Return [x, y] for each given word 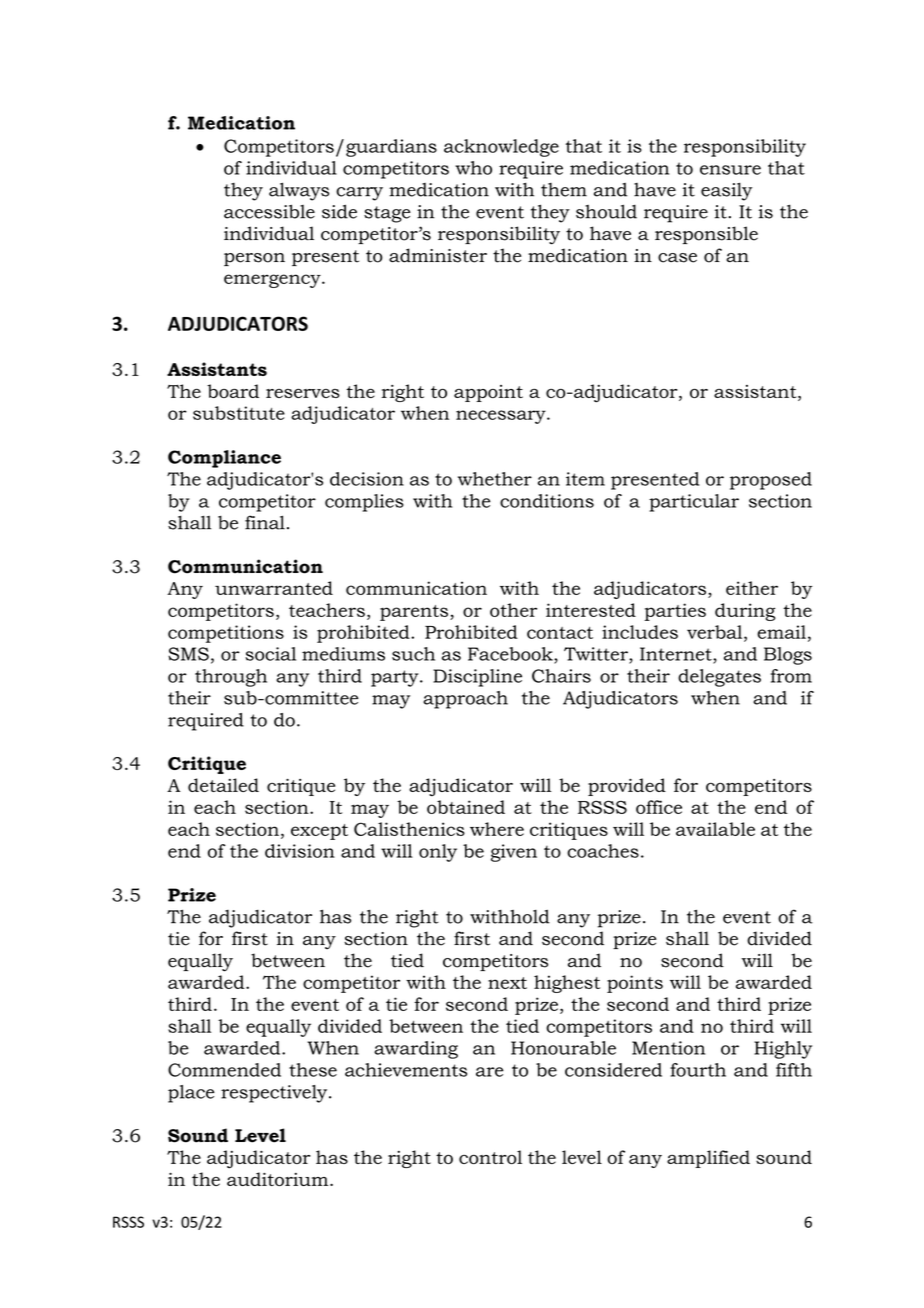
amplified [708, 1159]
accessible [269, 211]
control [490, 1157]
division [300, 851]
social [270, 654]
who [474, 168]
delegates [719, 678]
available [715, 829]
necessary [502, 417]
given [514, 853]
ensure [730, 170]
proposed [771, 481]
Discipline [477, 678]
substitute [239, 413]
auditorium [279, 1179]
